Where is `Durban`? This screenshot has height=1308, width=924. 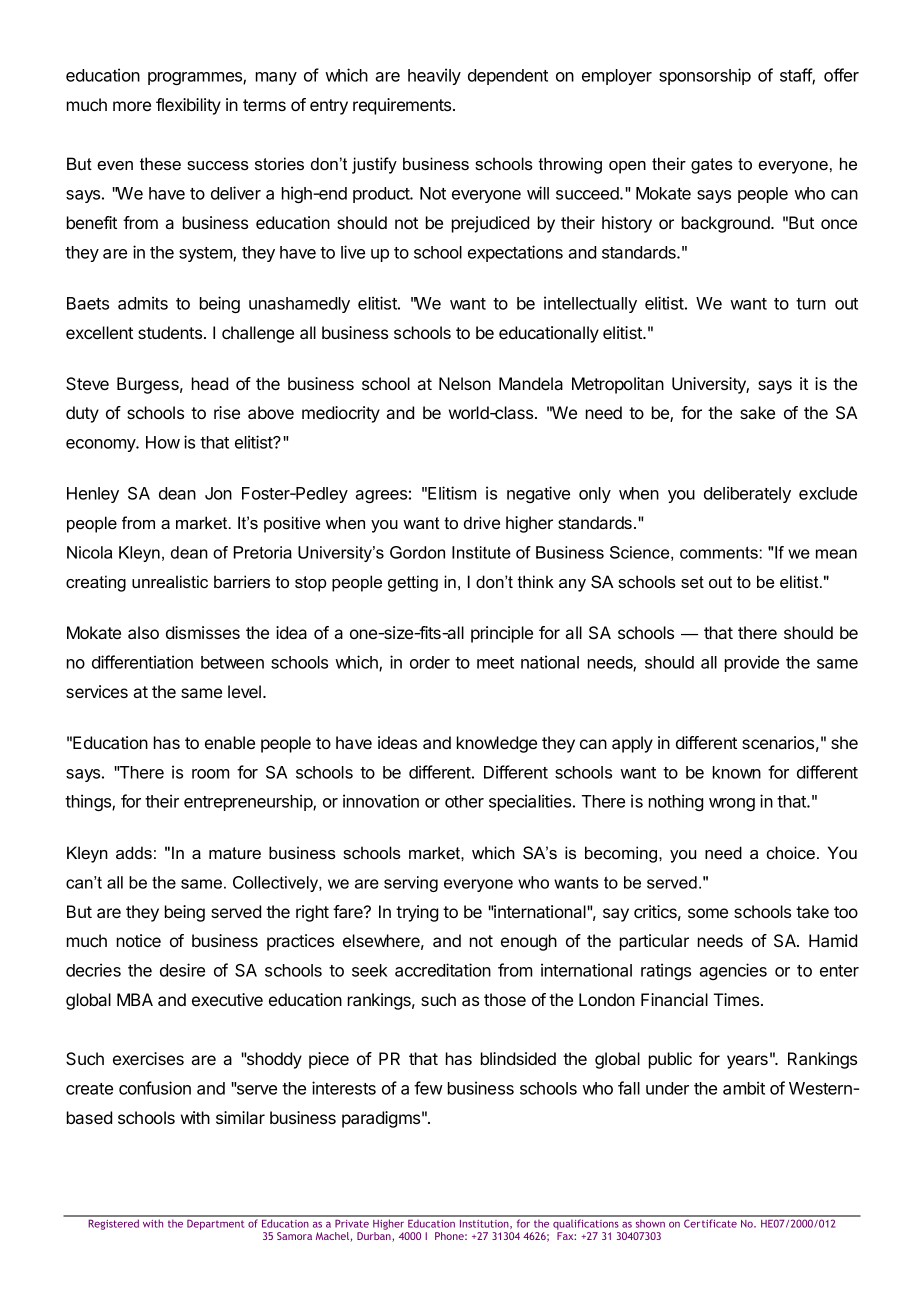 Durban is located at coordinates (375, 1237).
